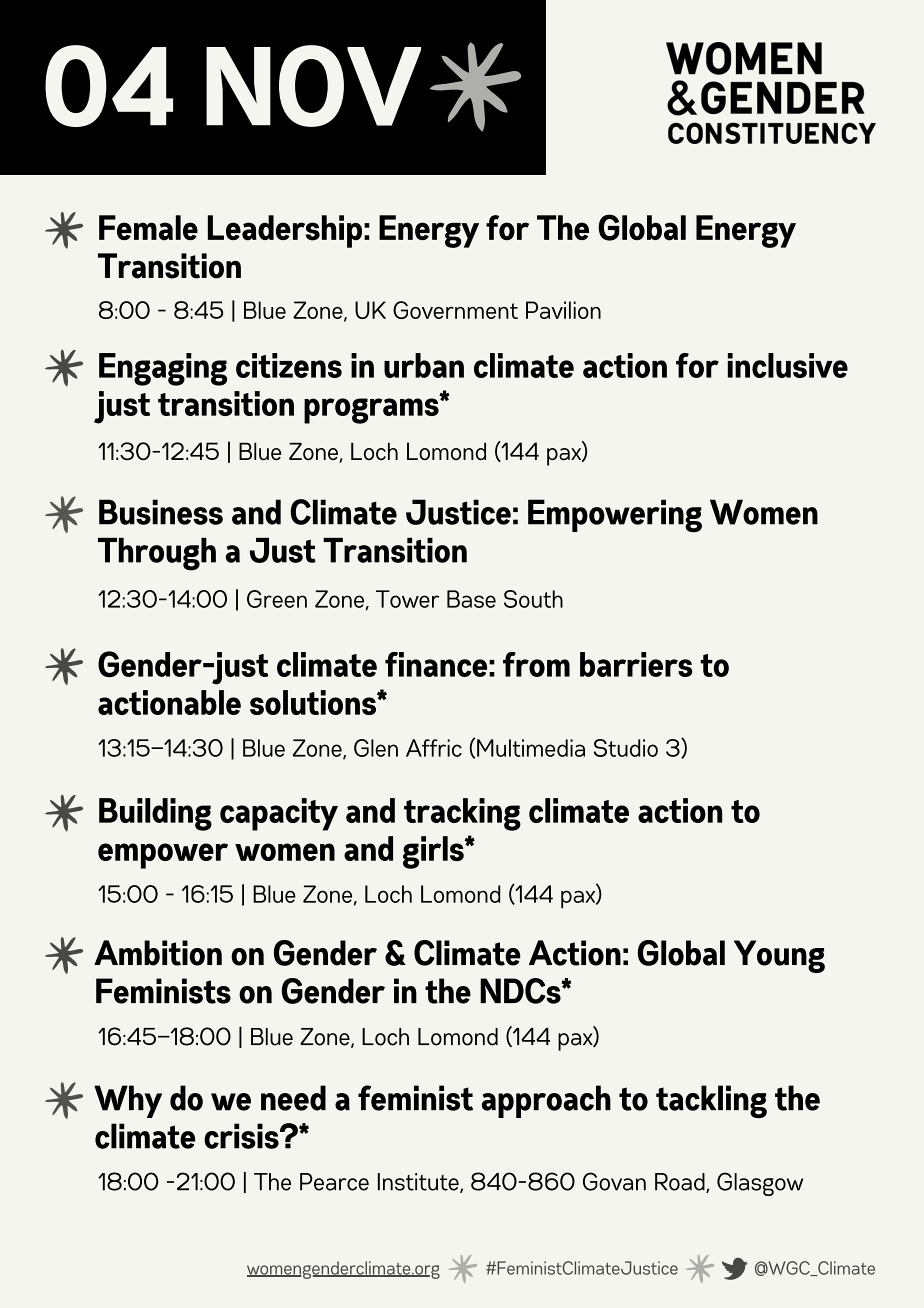  Describe the element at coordinates (788, 365) in the screenshot. I see `inclusive` at that location.
